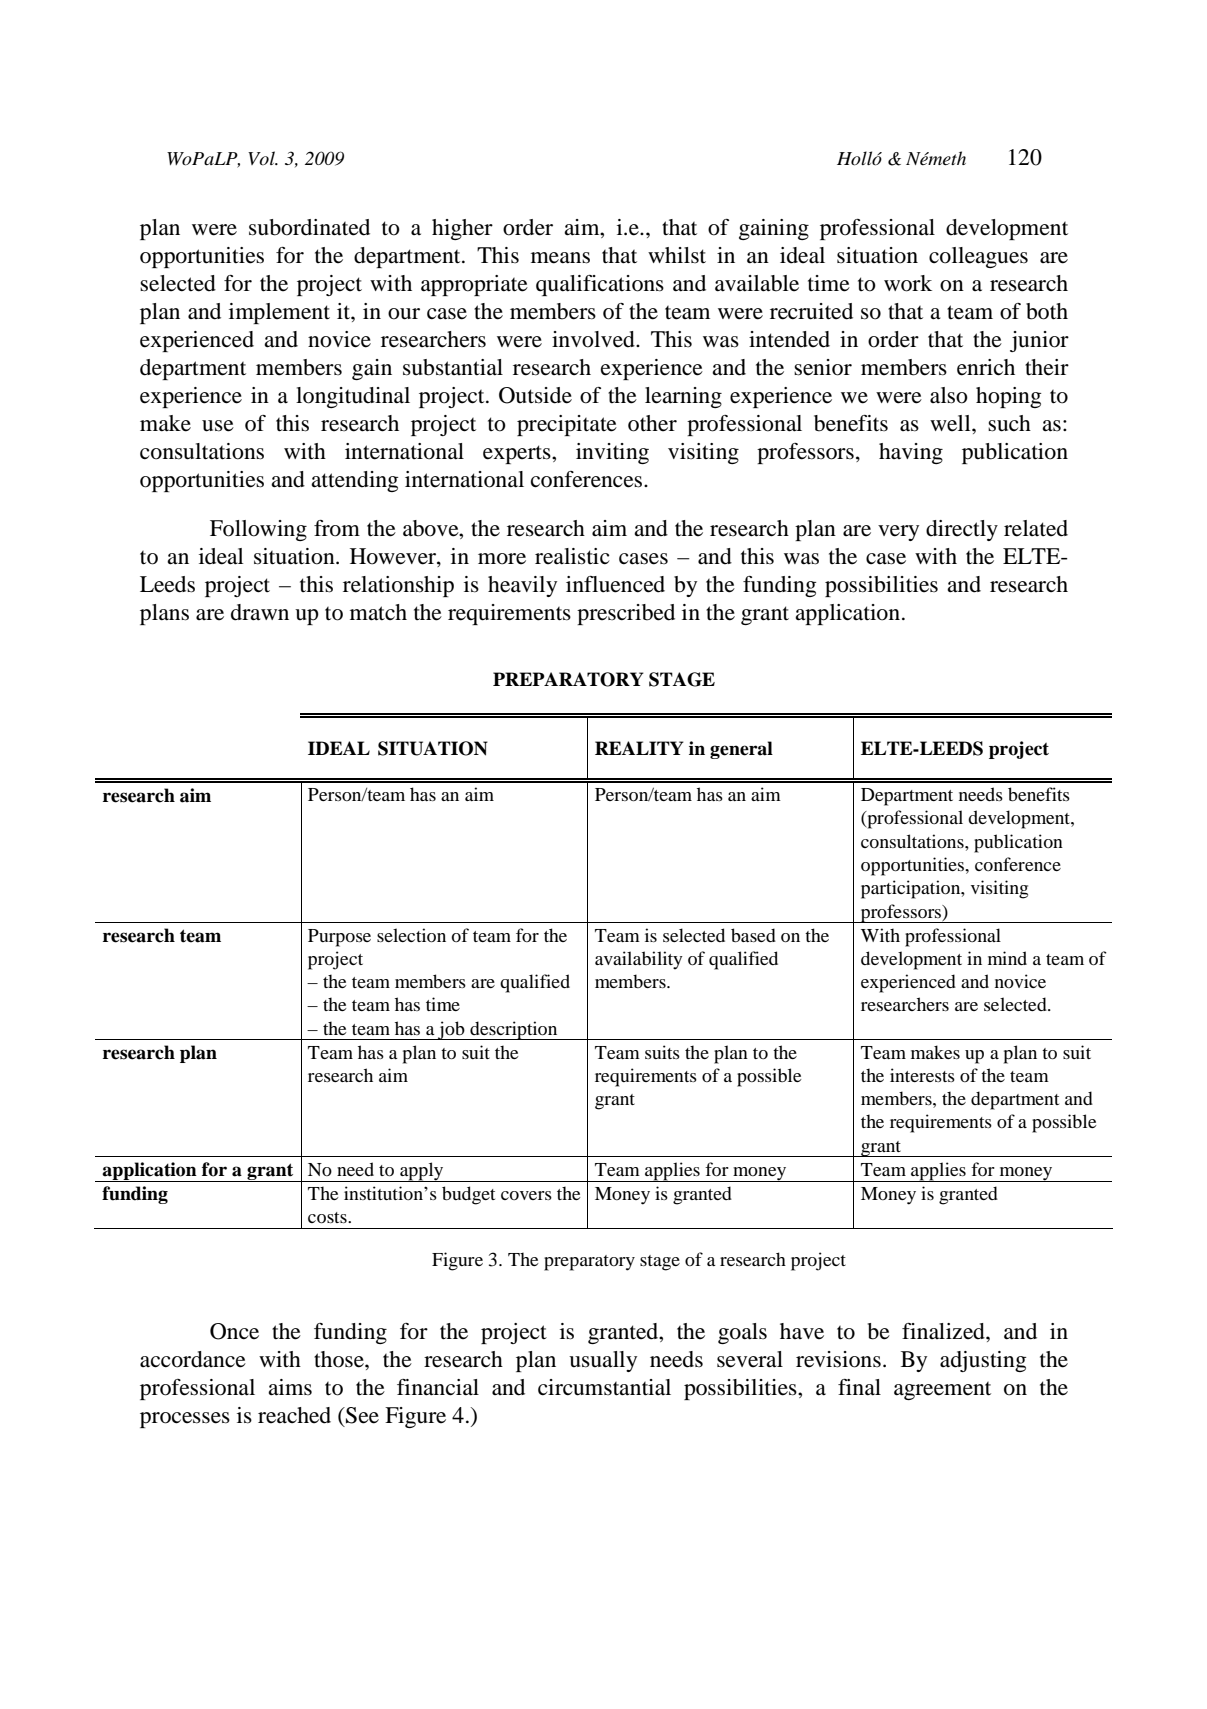  What do you see at coordinates (942, 1391) in the screenshot?
I see `agreement` at bounding box center [942, 1391].
